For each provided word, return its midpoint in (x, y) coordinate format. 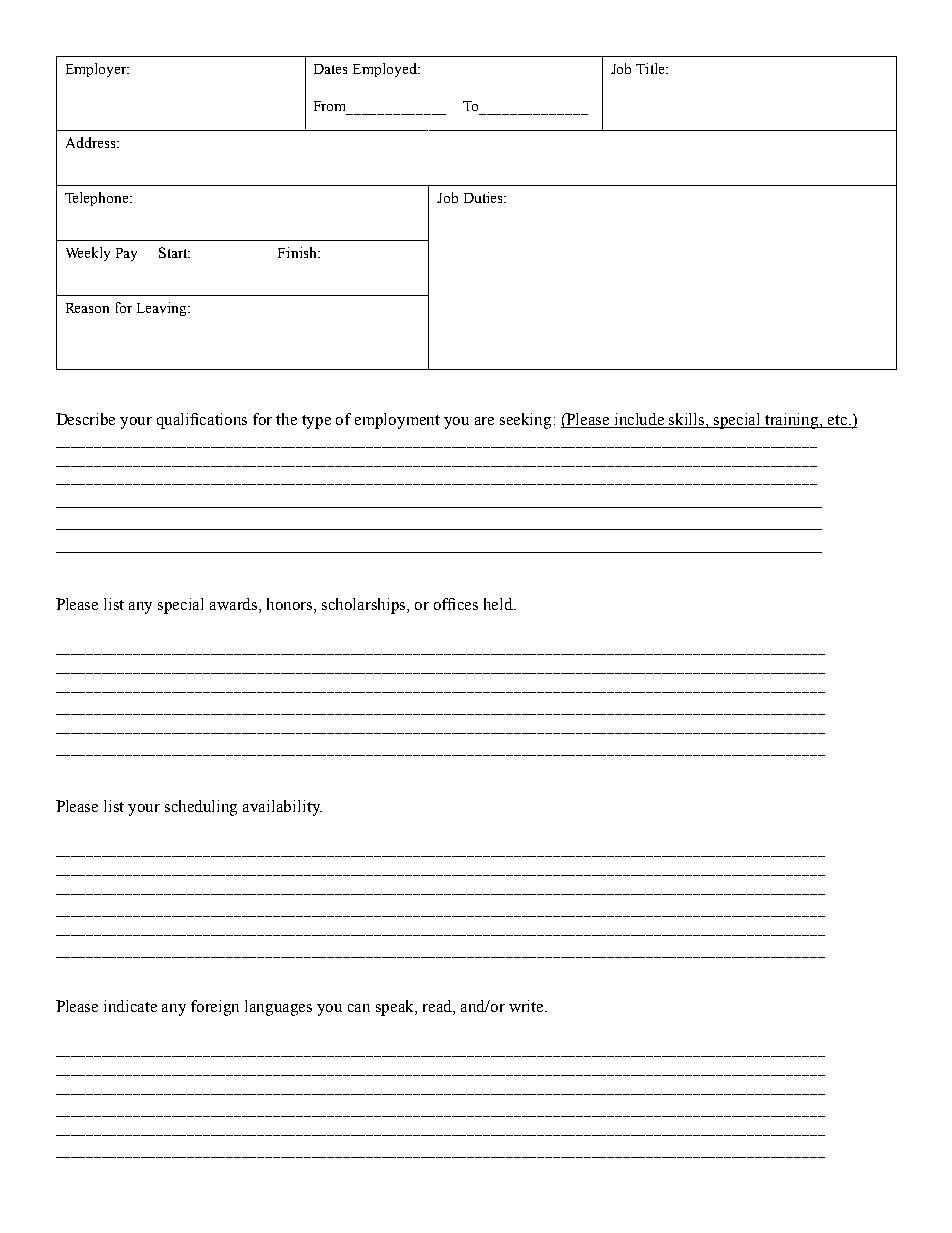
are (484, 421)
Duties (484, 197)
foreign (215, 1008)
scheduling (201, 808)
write (527, 1006)
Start (174, 252)
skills (687, 420)
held (500, 604)
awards (235, 605)
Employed (386, 70)
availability (282, 808)
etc (838, 421)
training (792, 421)
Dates (330, 69)
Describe (85, 419)
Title (651, 68)
